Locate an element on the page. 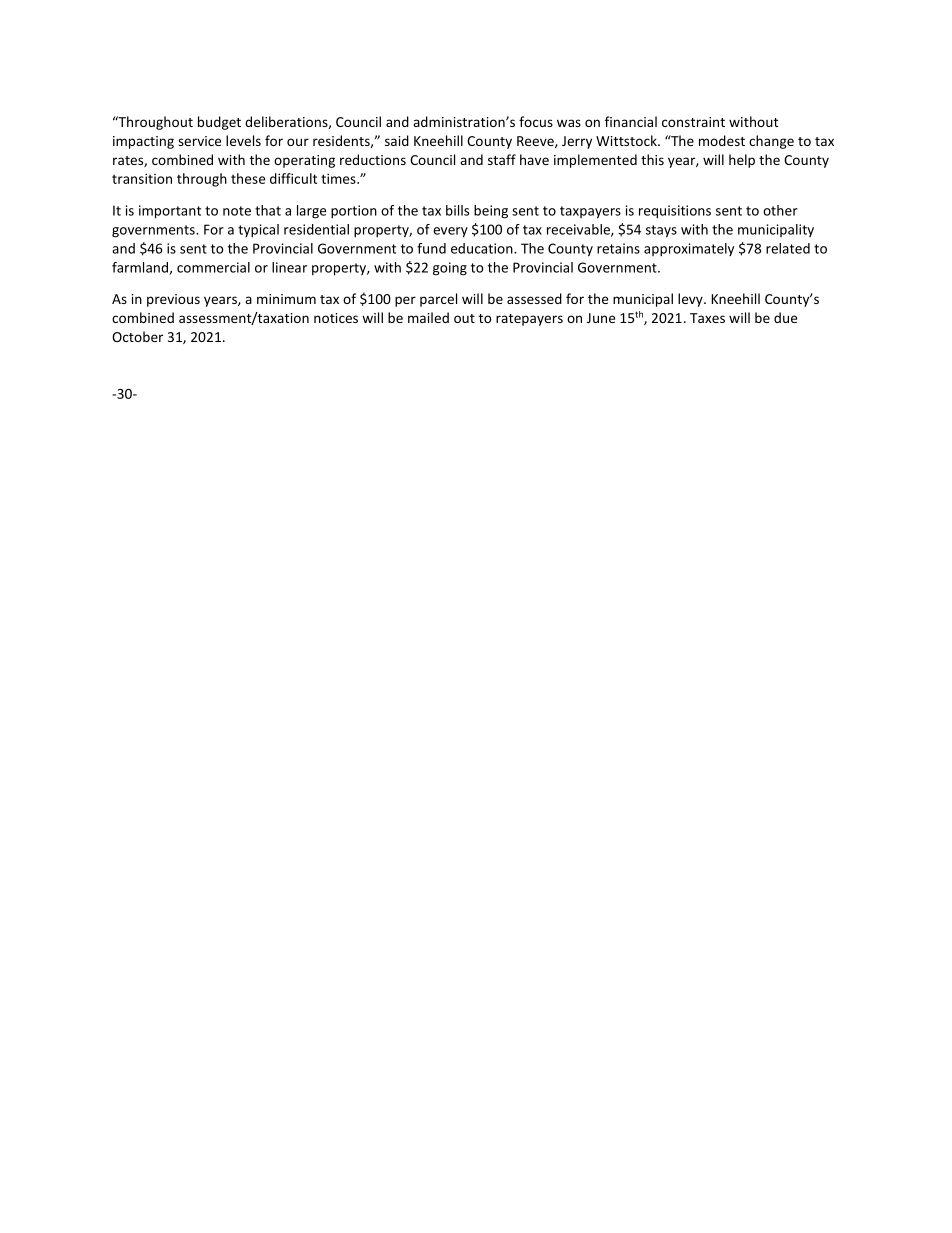 This page has height=1233, width=952. constraint is located at coordinates (693, 122).
